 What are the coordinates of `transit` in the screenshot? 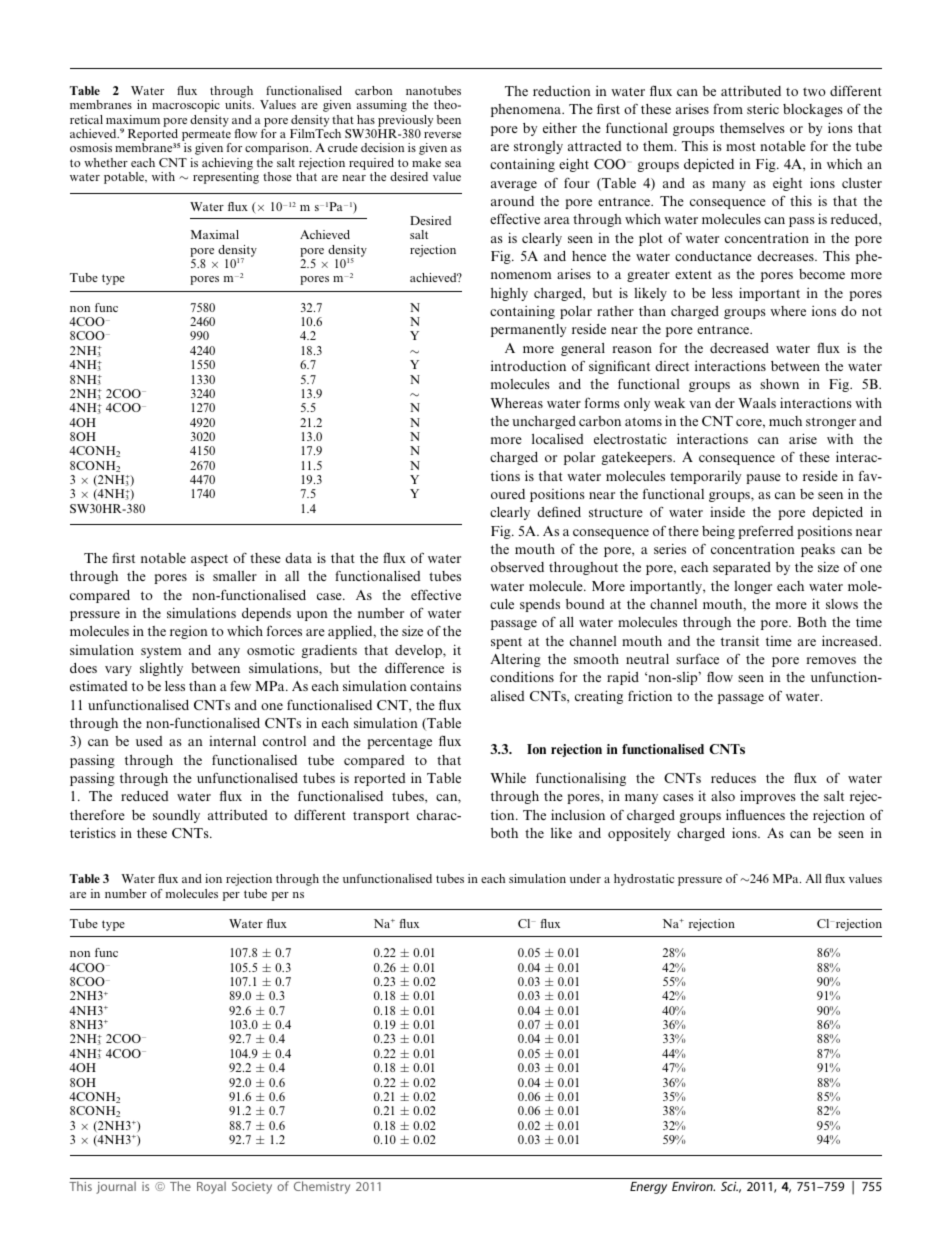 It's located at (740, 641).
